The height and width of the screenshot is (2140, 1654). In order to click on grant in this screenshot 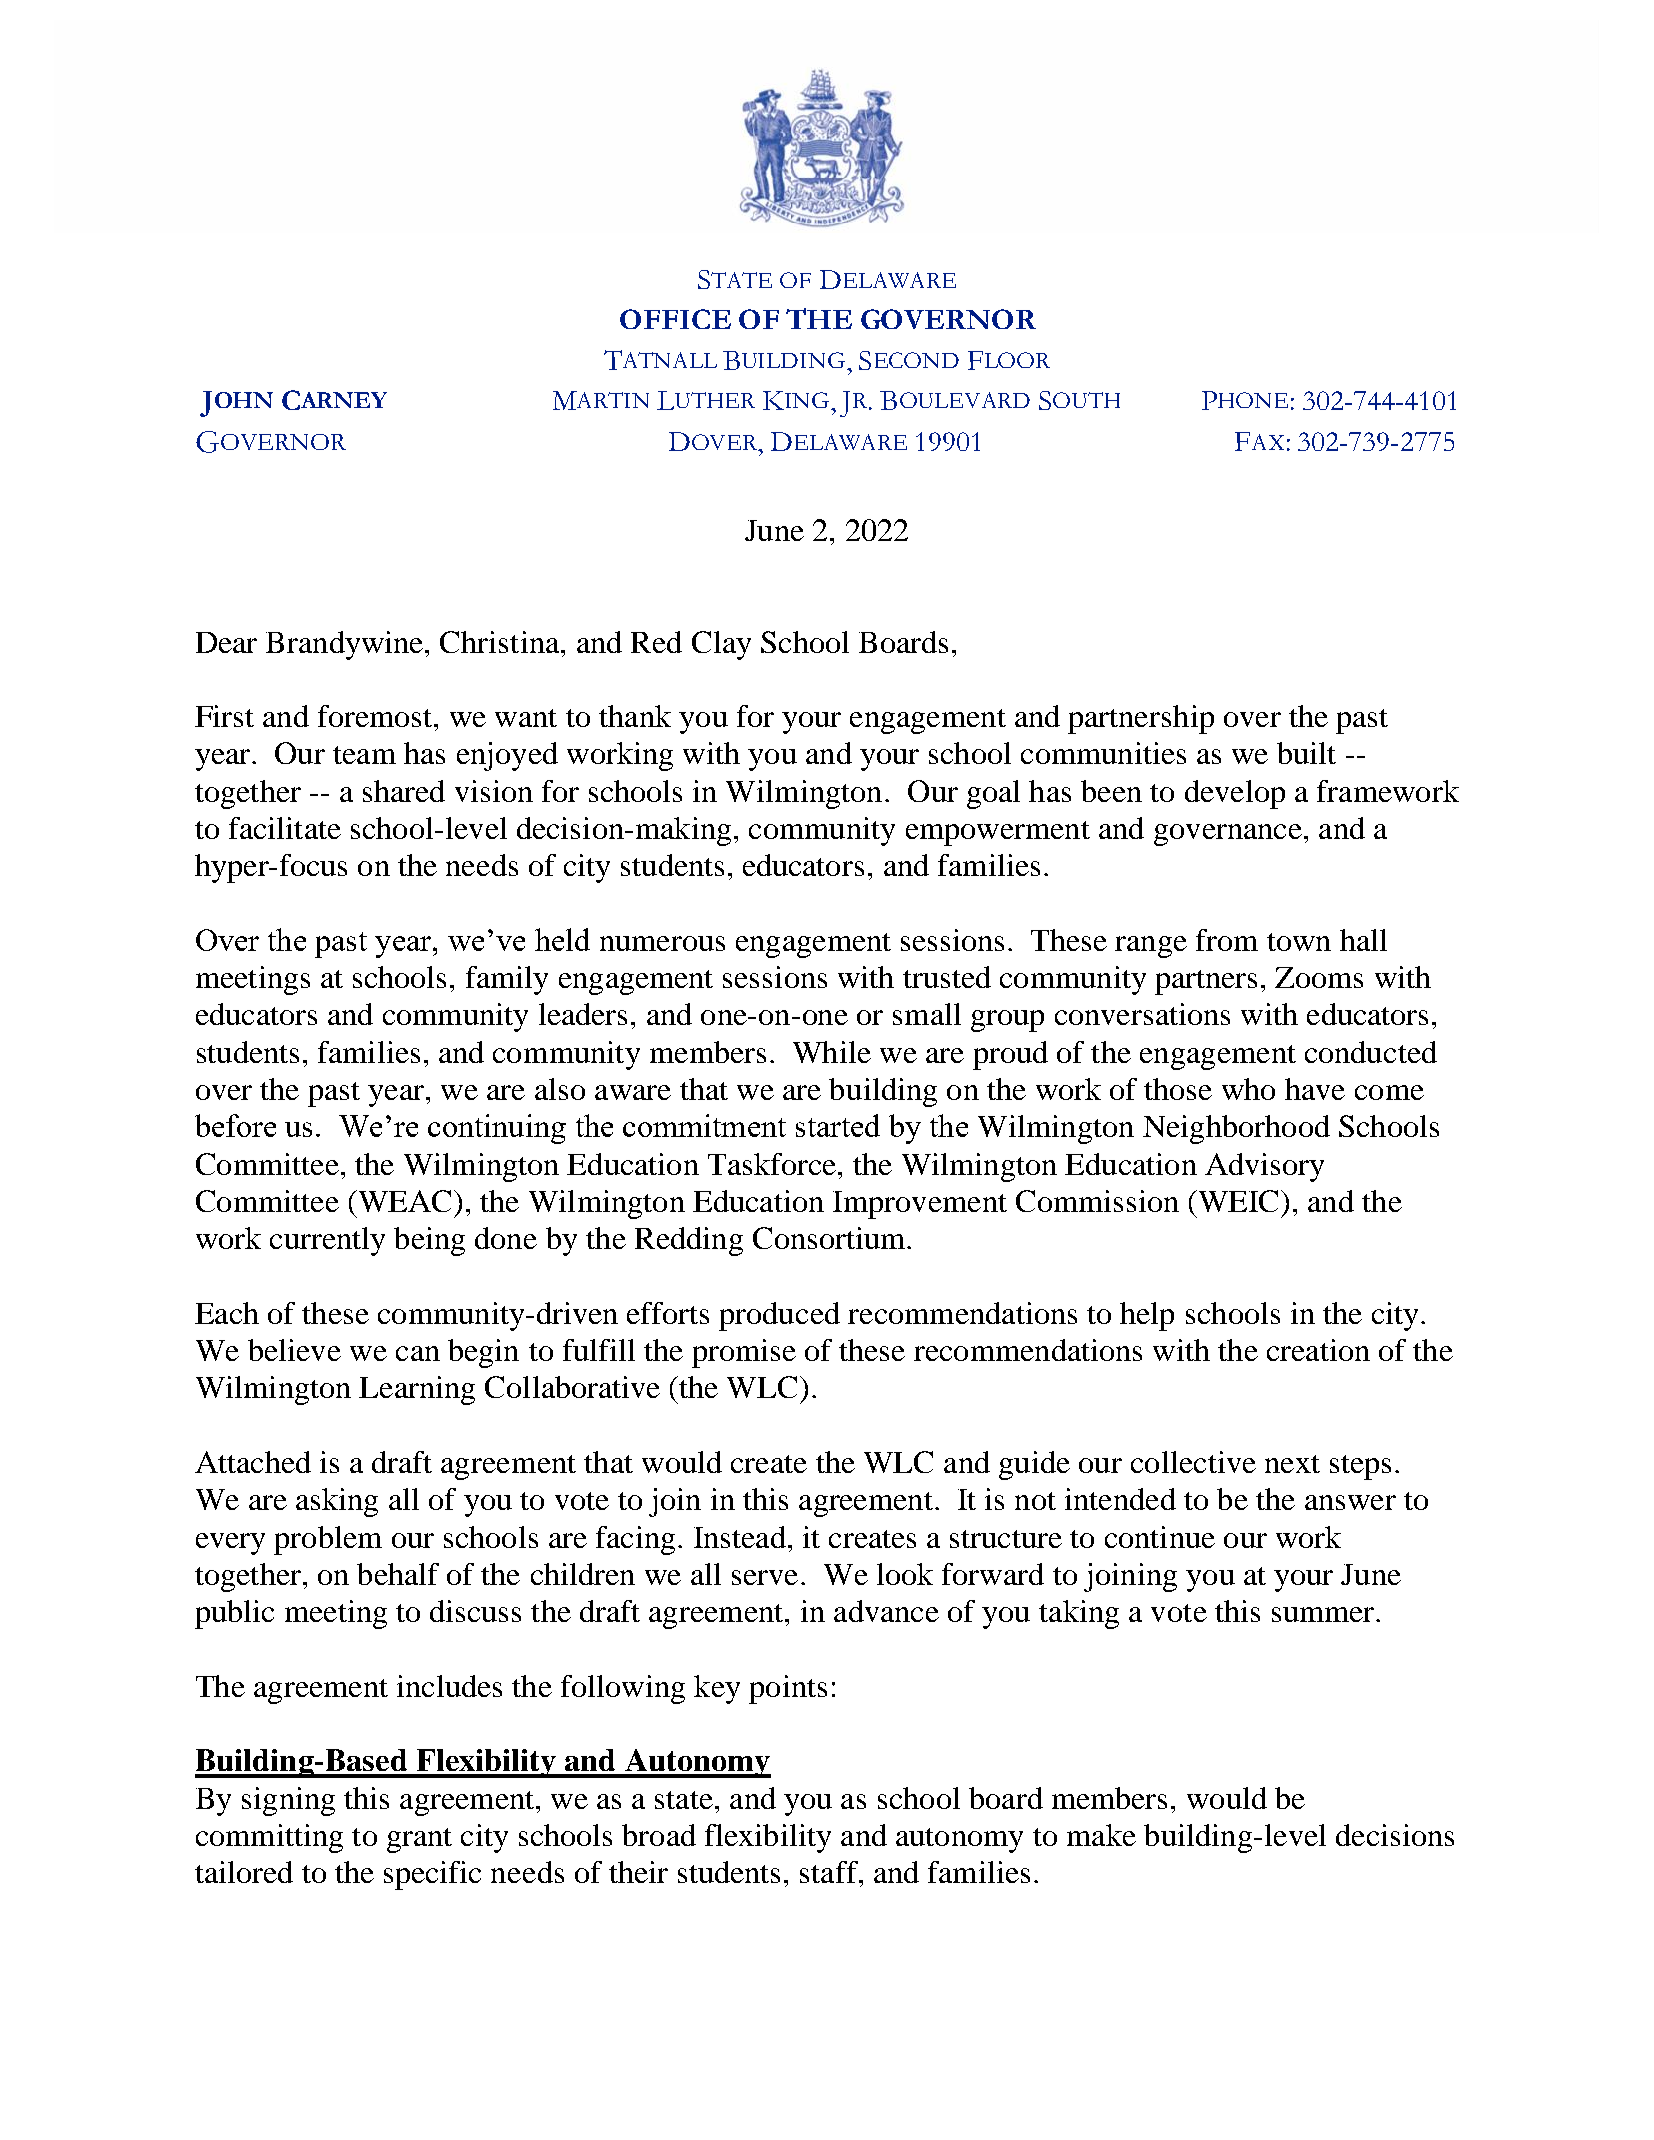, I will do `click(419, 1840)`.
